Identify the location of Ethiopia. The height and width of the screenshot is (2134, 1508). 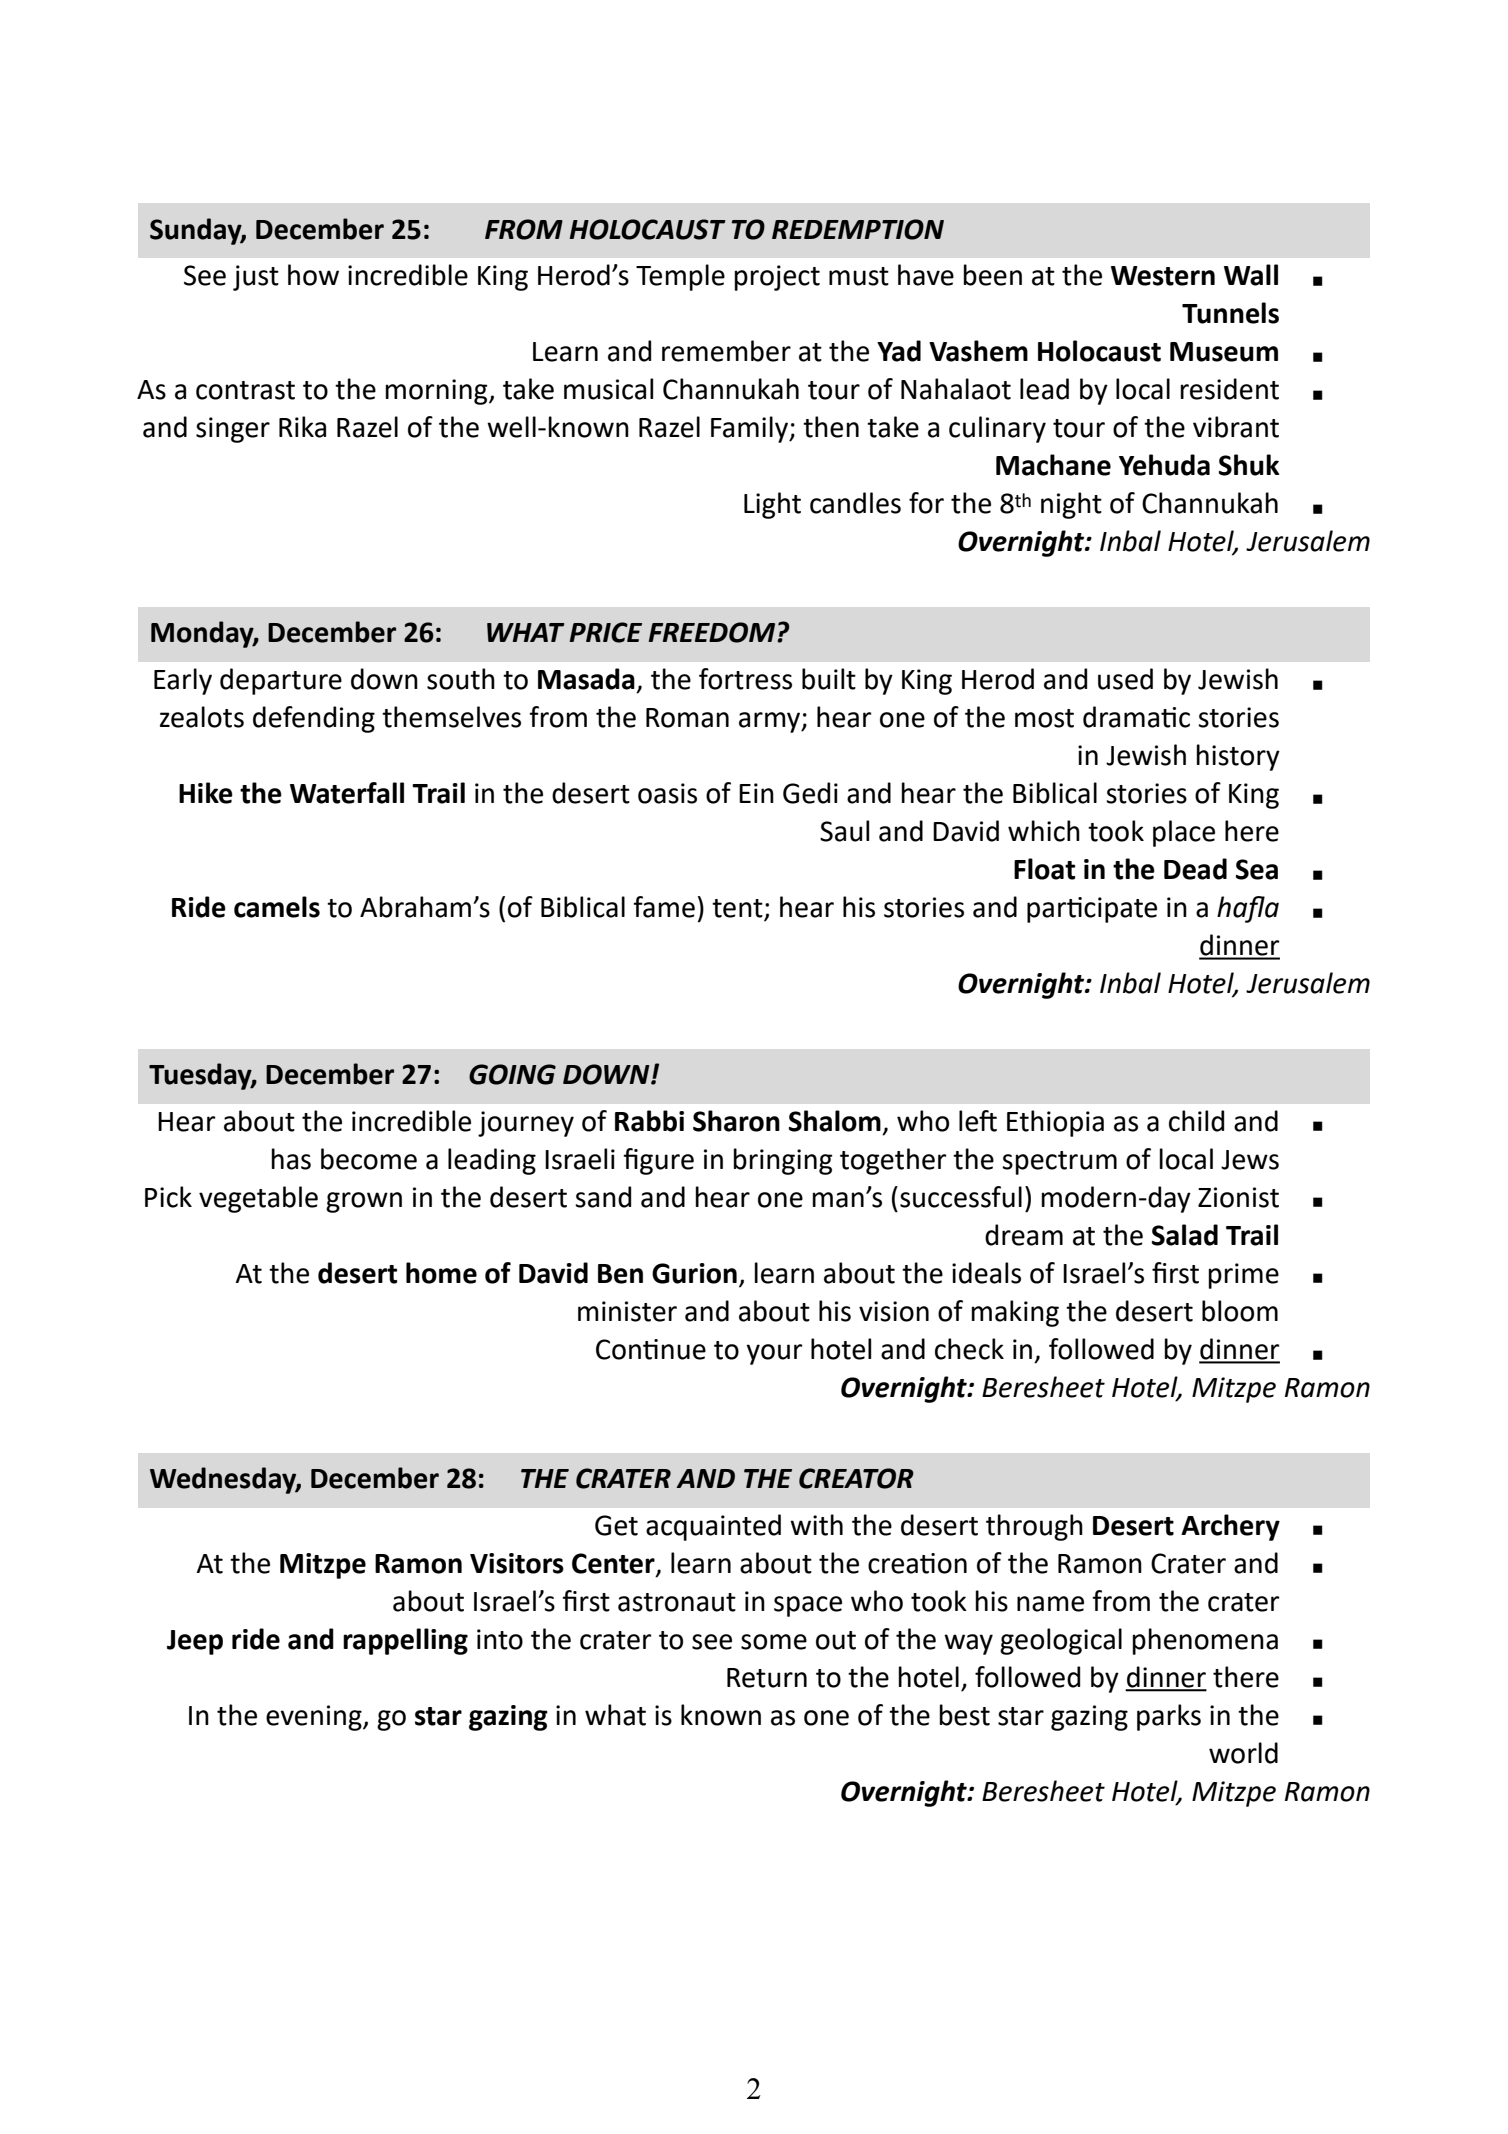
(1055, 1123).
